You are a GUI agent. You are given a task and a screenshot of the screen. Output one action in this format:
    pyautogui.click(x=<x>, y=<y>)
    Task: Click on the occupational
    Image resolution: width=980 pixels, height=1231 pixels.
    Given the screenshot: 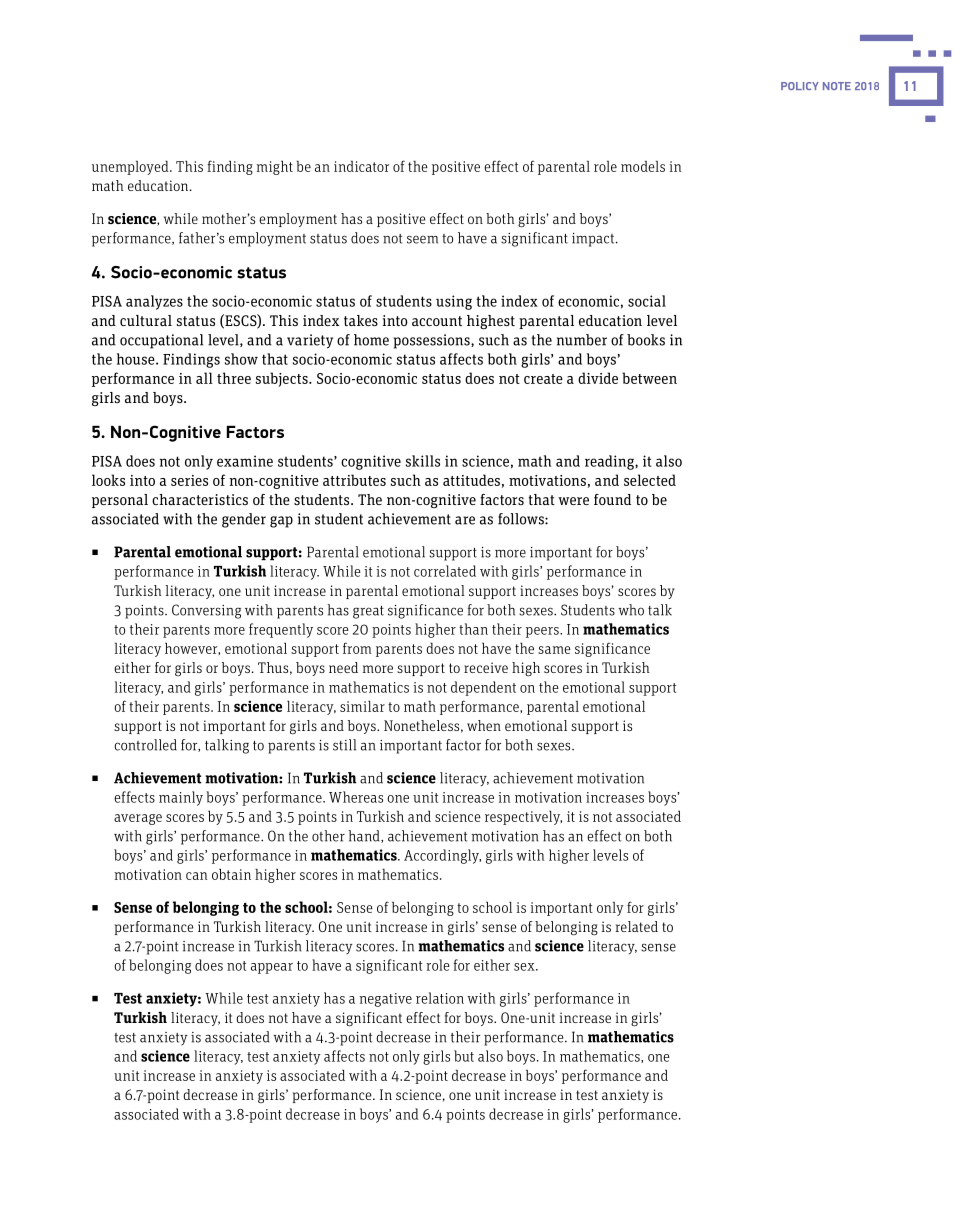 What is the action you would take?
    pyautogui.click(x=161, y=341)
